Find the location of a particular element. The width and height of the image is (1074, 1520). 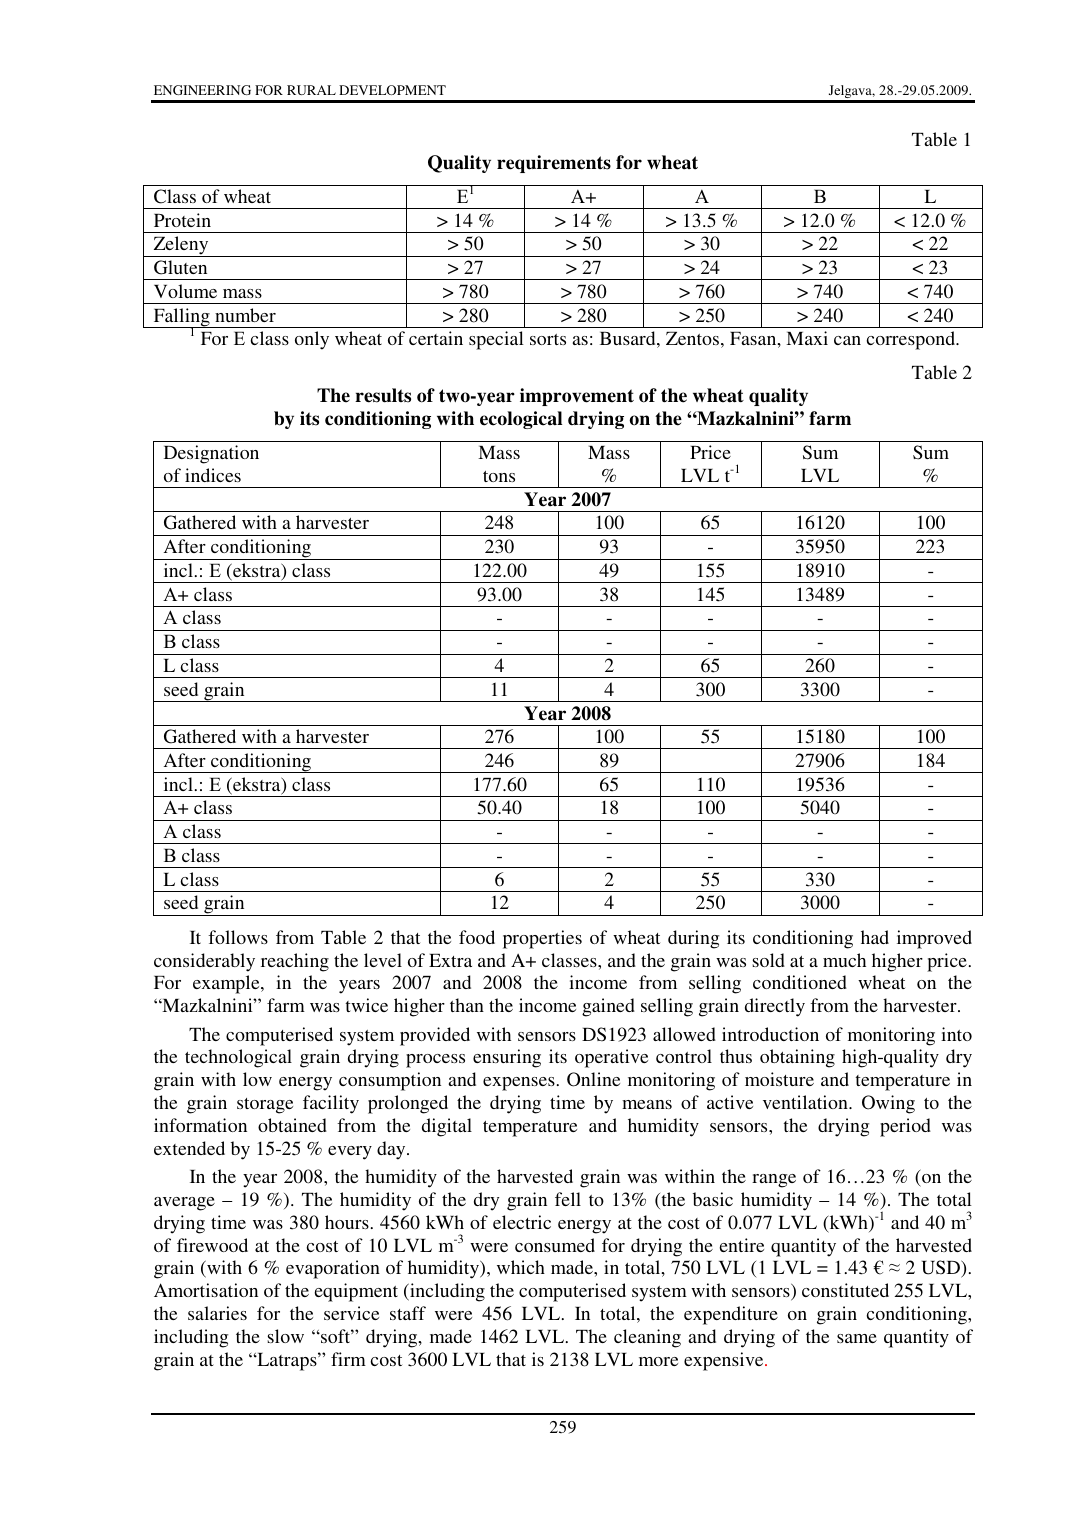

same is located at coordinates (857, 1338).
